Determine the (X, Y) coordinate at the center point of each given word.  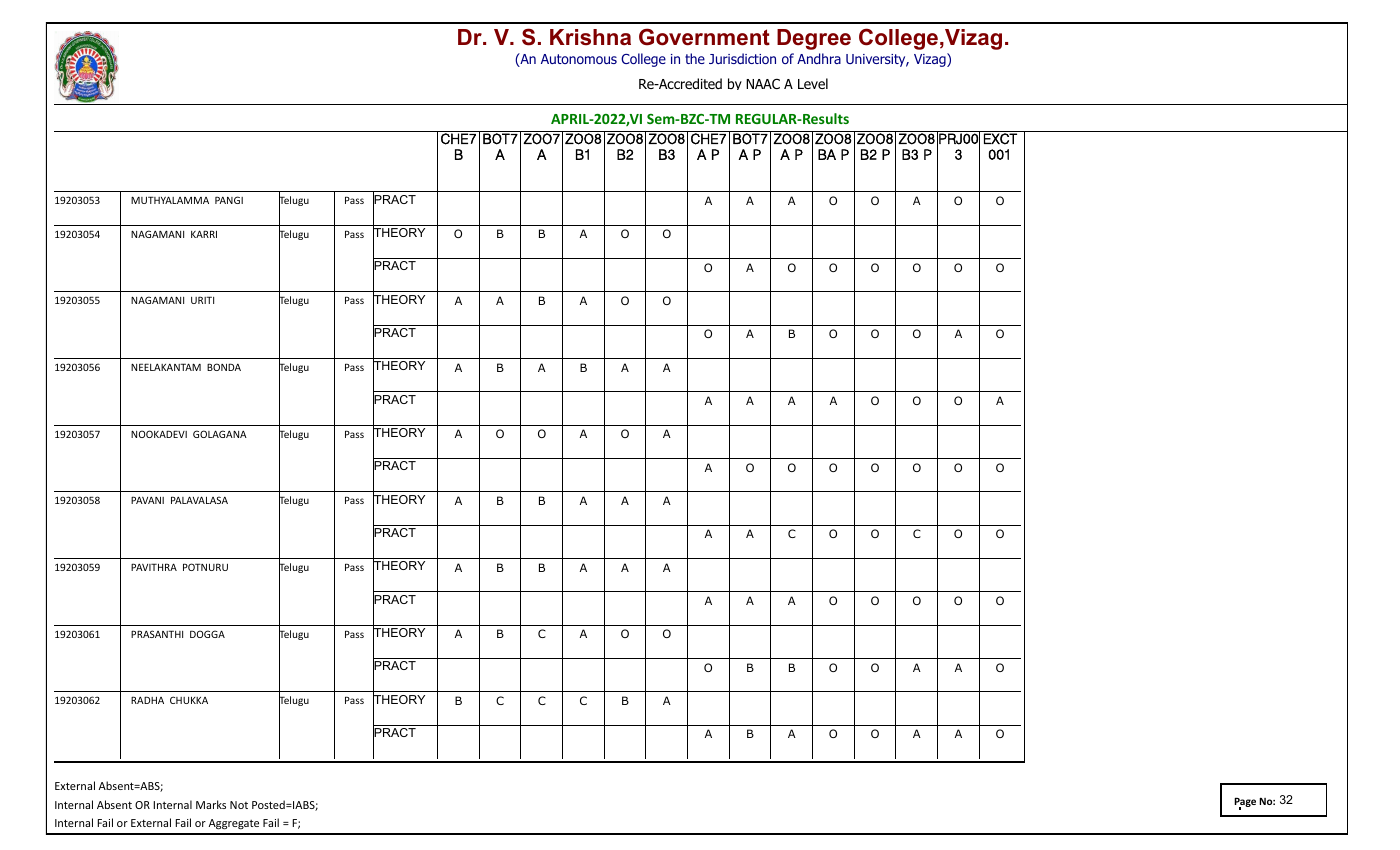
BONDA (224, 367)
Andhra (819, 58)
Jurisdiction (742, 58)
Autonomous (579, 59)
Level (813, 83)
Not (239, 805)
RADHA (147, 700)
